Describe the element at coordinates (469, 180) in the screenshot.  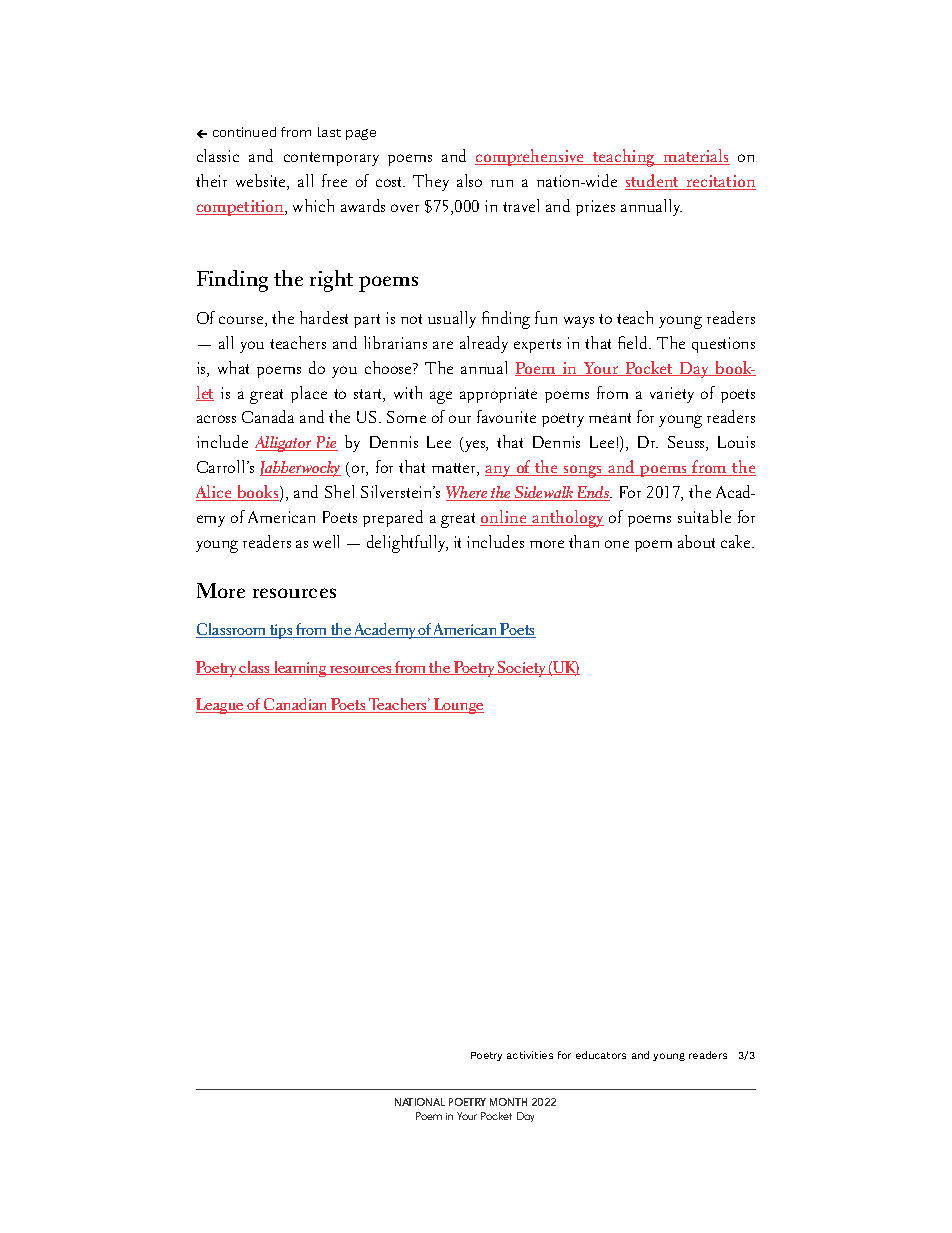
I see `also` at that location.
